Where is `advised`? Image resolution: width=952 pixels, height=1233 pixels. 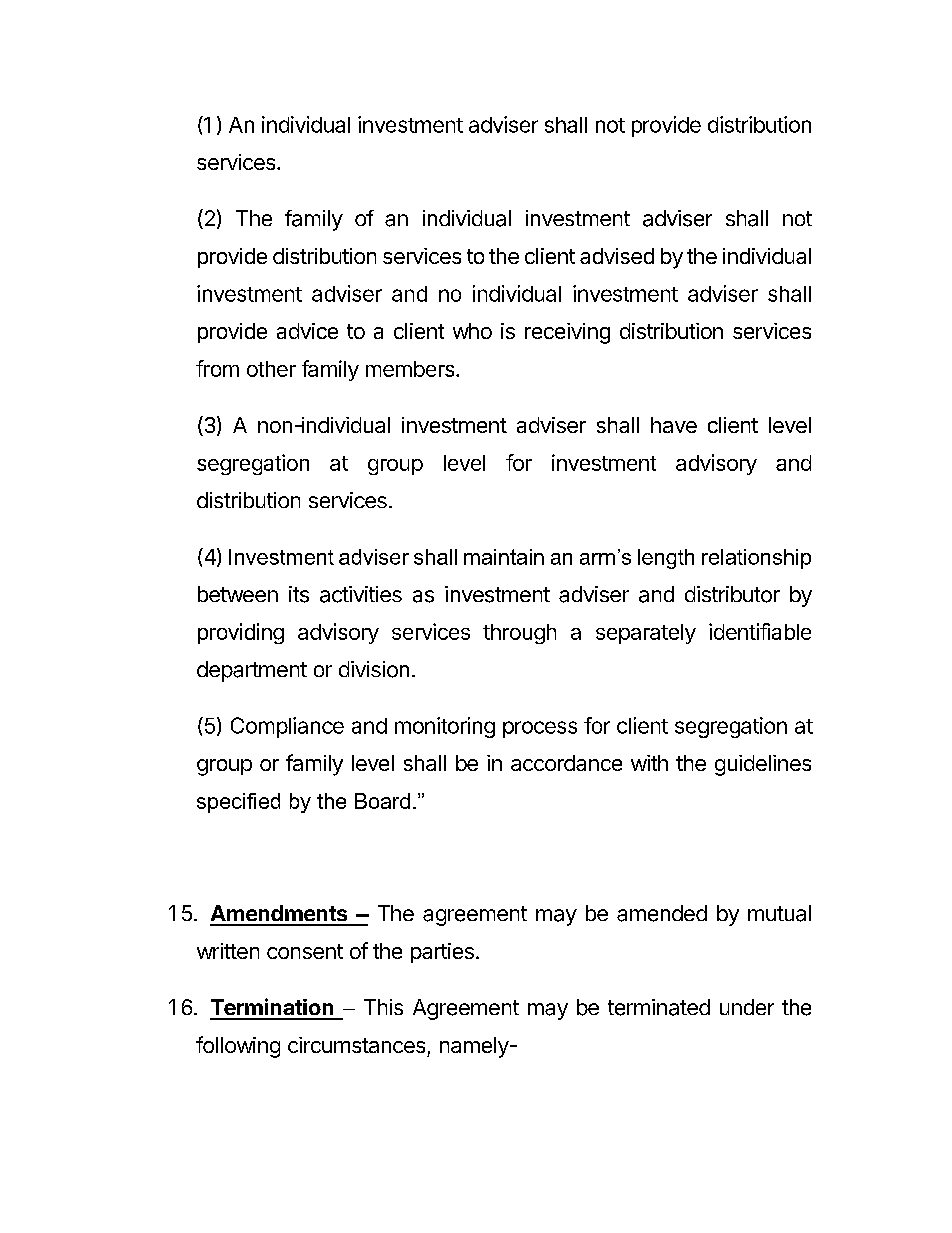
advised is located at coordinates (617, 256).
